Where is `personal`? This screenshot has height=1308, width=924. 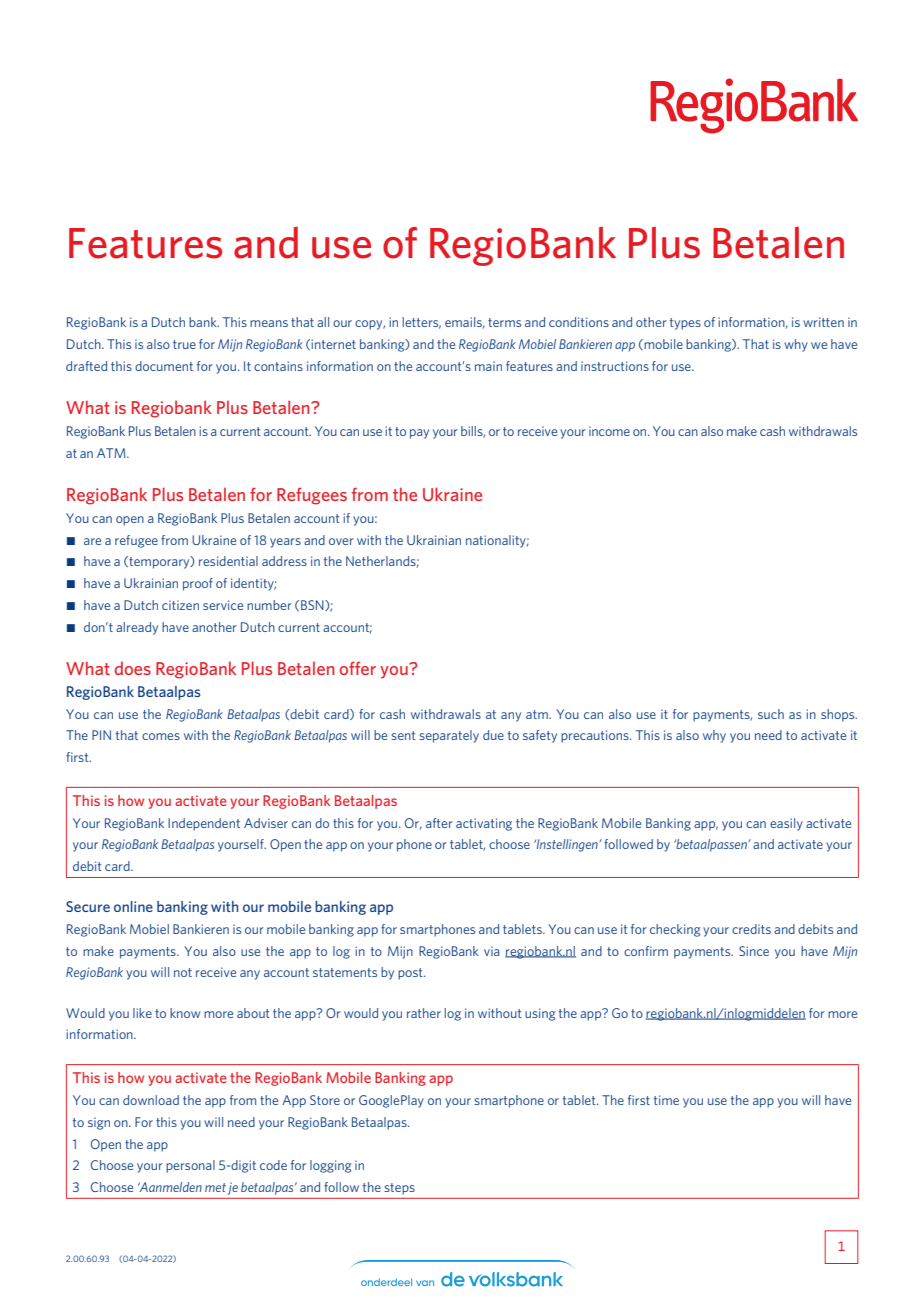 personal is located at coordinates (190, 1166).
